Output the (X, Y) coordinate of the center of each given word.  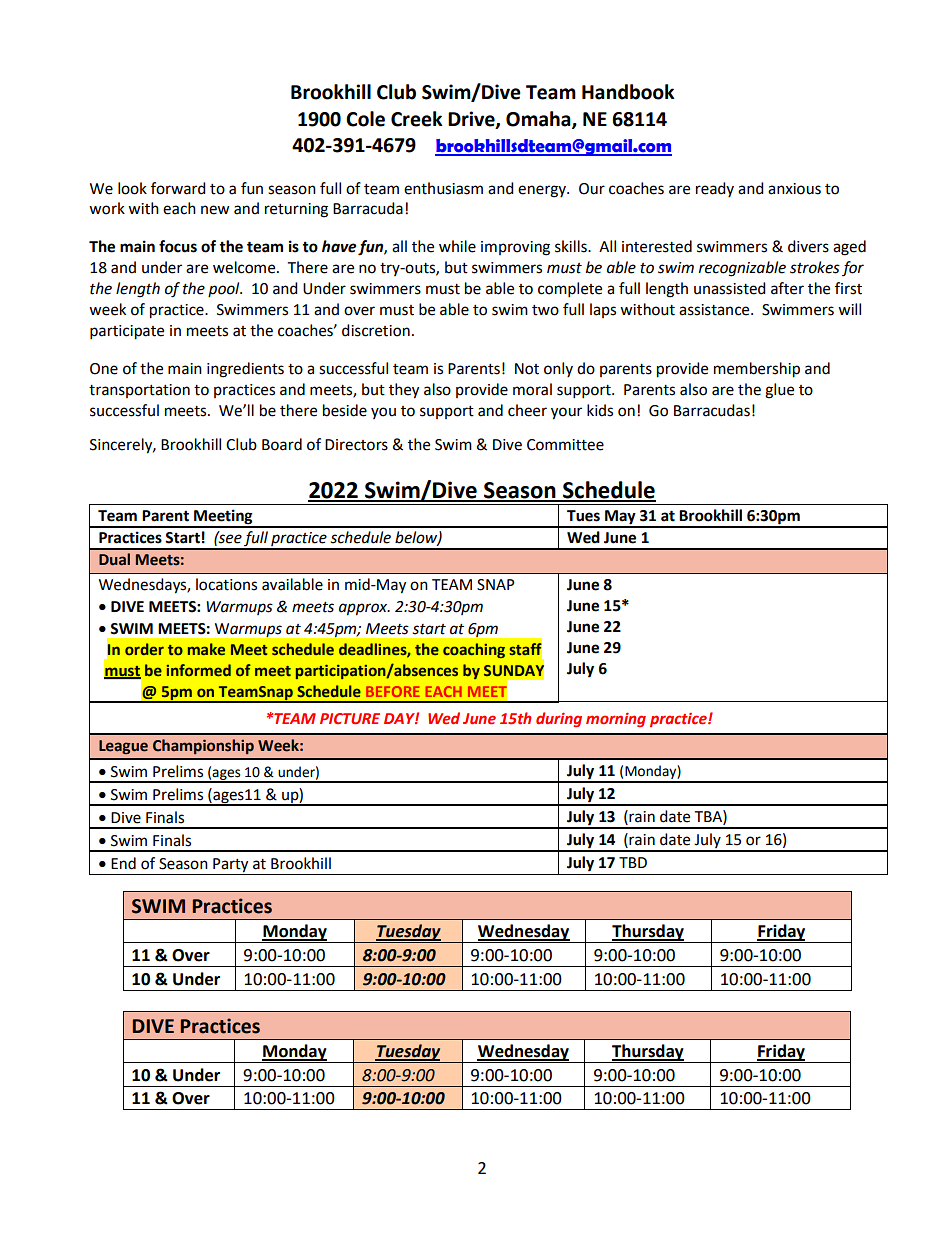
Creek (417, 119)
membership (757, 370)
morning (616, 719)
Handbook (628, 92)
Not (527, 369)
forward (178, 188)
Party (231, 866)
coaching (474, 650)
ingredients (245, 370)
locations (226, 584)
